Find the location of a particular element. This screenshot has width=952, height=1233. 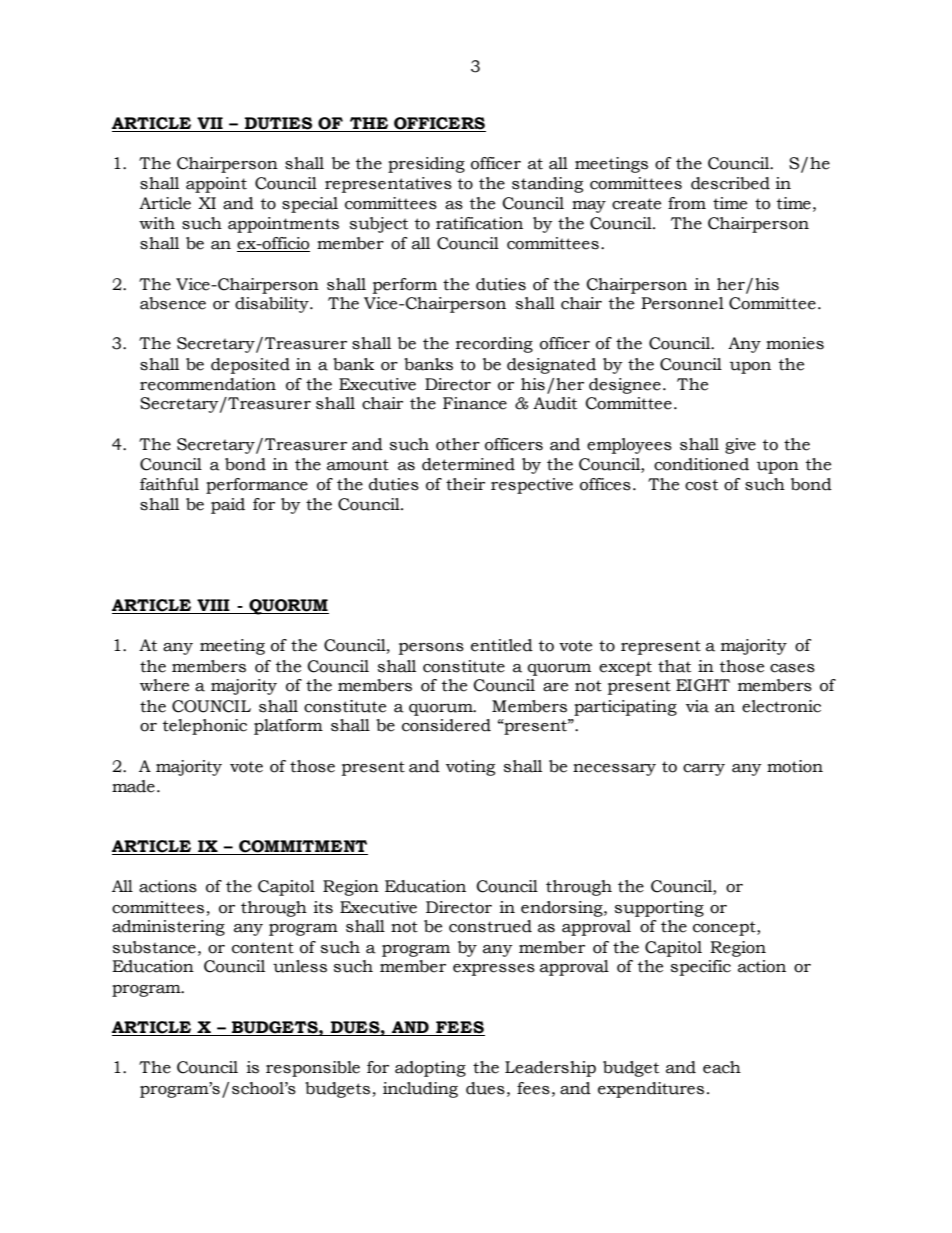

give is located at coordinates (740, 446).
